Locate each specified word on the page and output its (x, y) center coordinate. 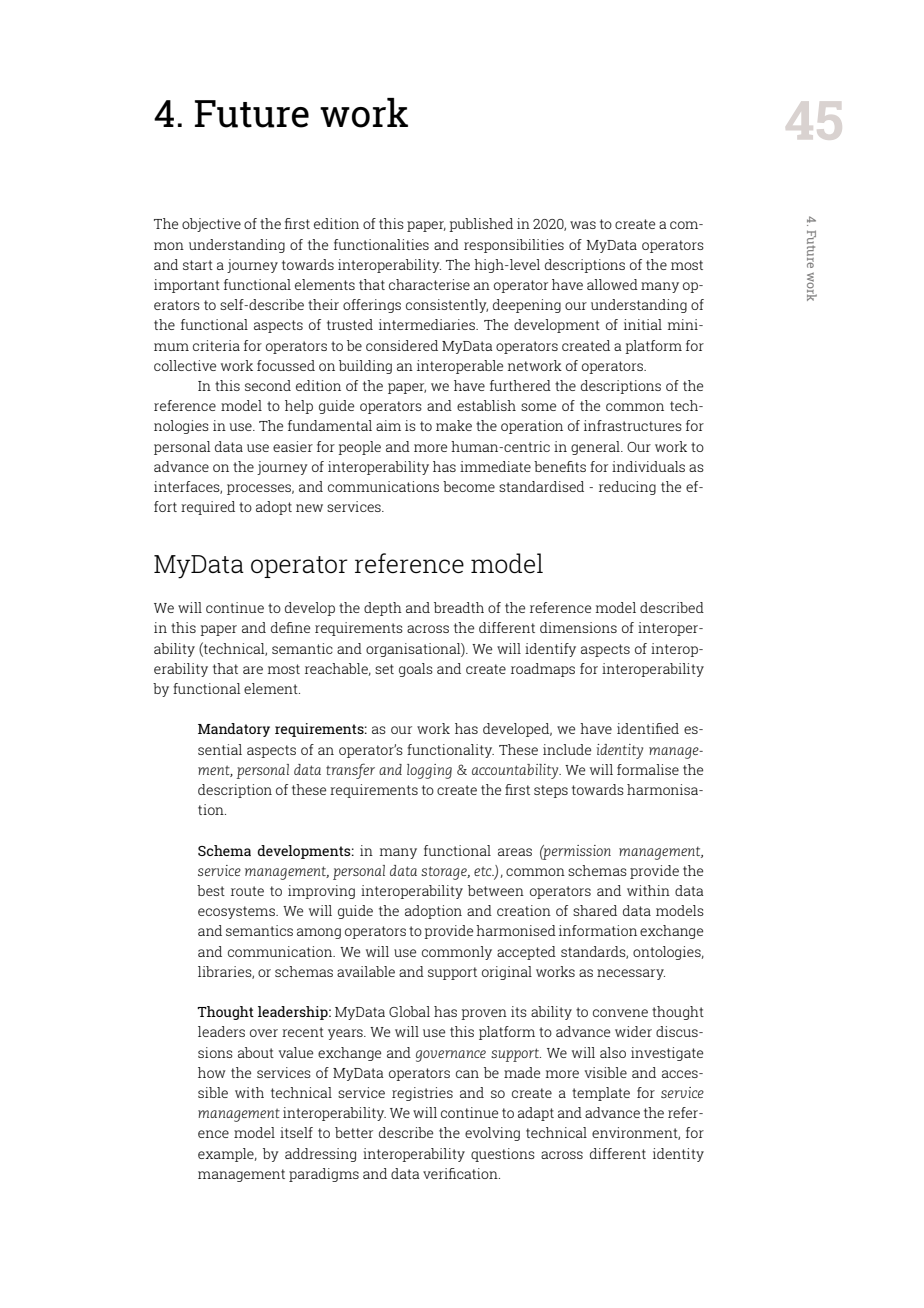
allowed (612, 284)
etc (484, 871)
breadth (459, 607)
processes (260, 489)
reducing (627, 488)
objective (211, 225)
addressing (320, 1155)
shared (595, 910)
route (247, 891)
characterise (429, 284)
